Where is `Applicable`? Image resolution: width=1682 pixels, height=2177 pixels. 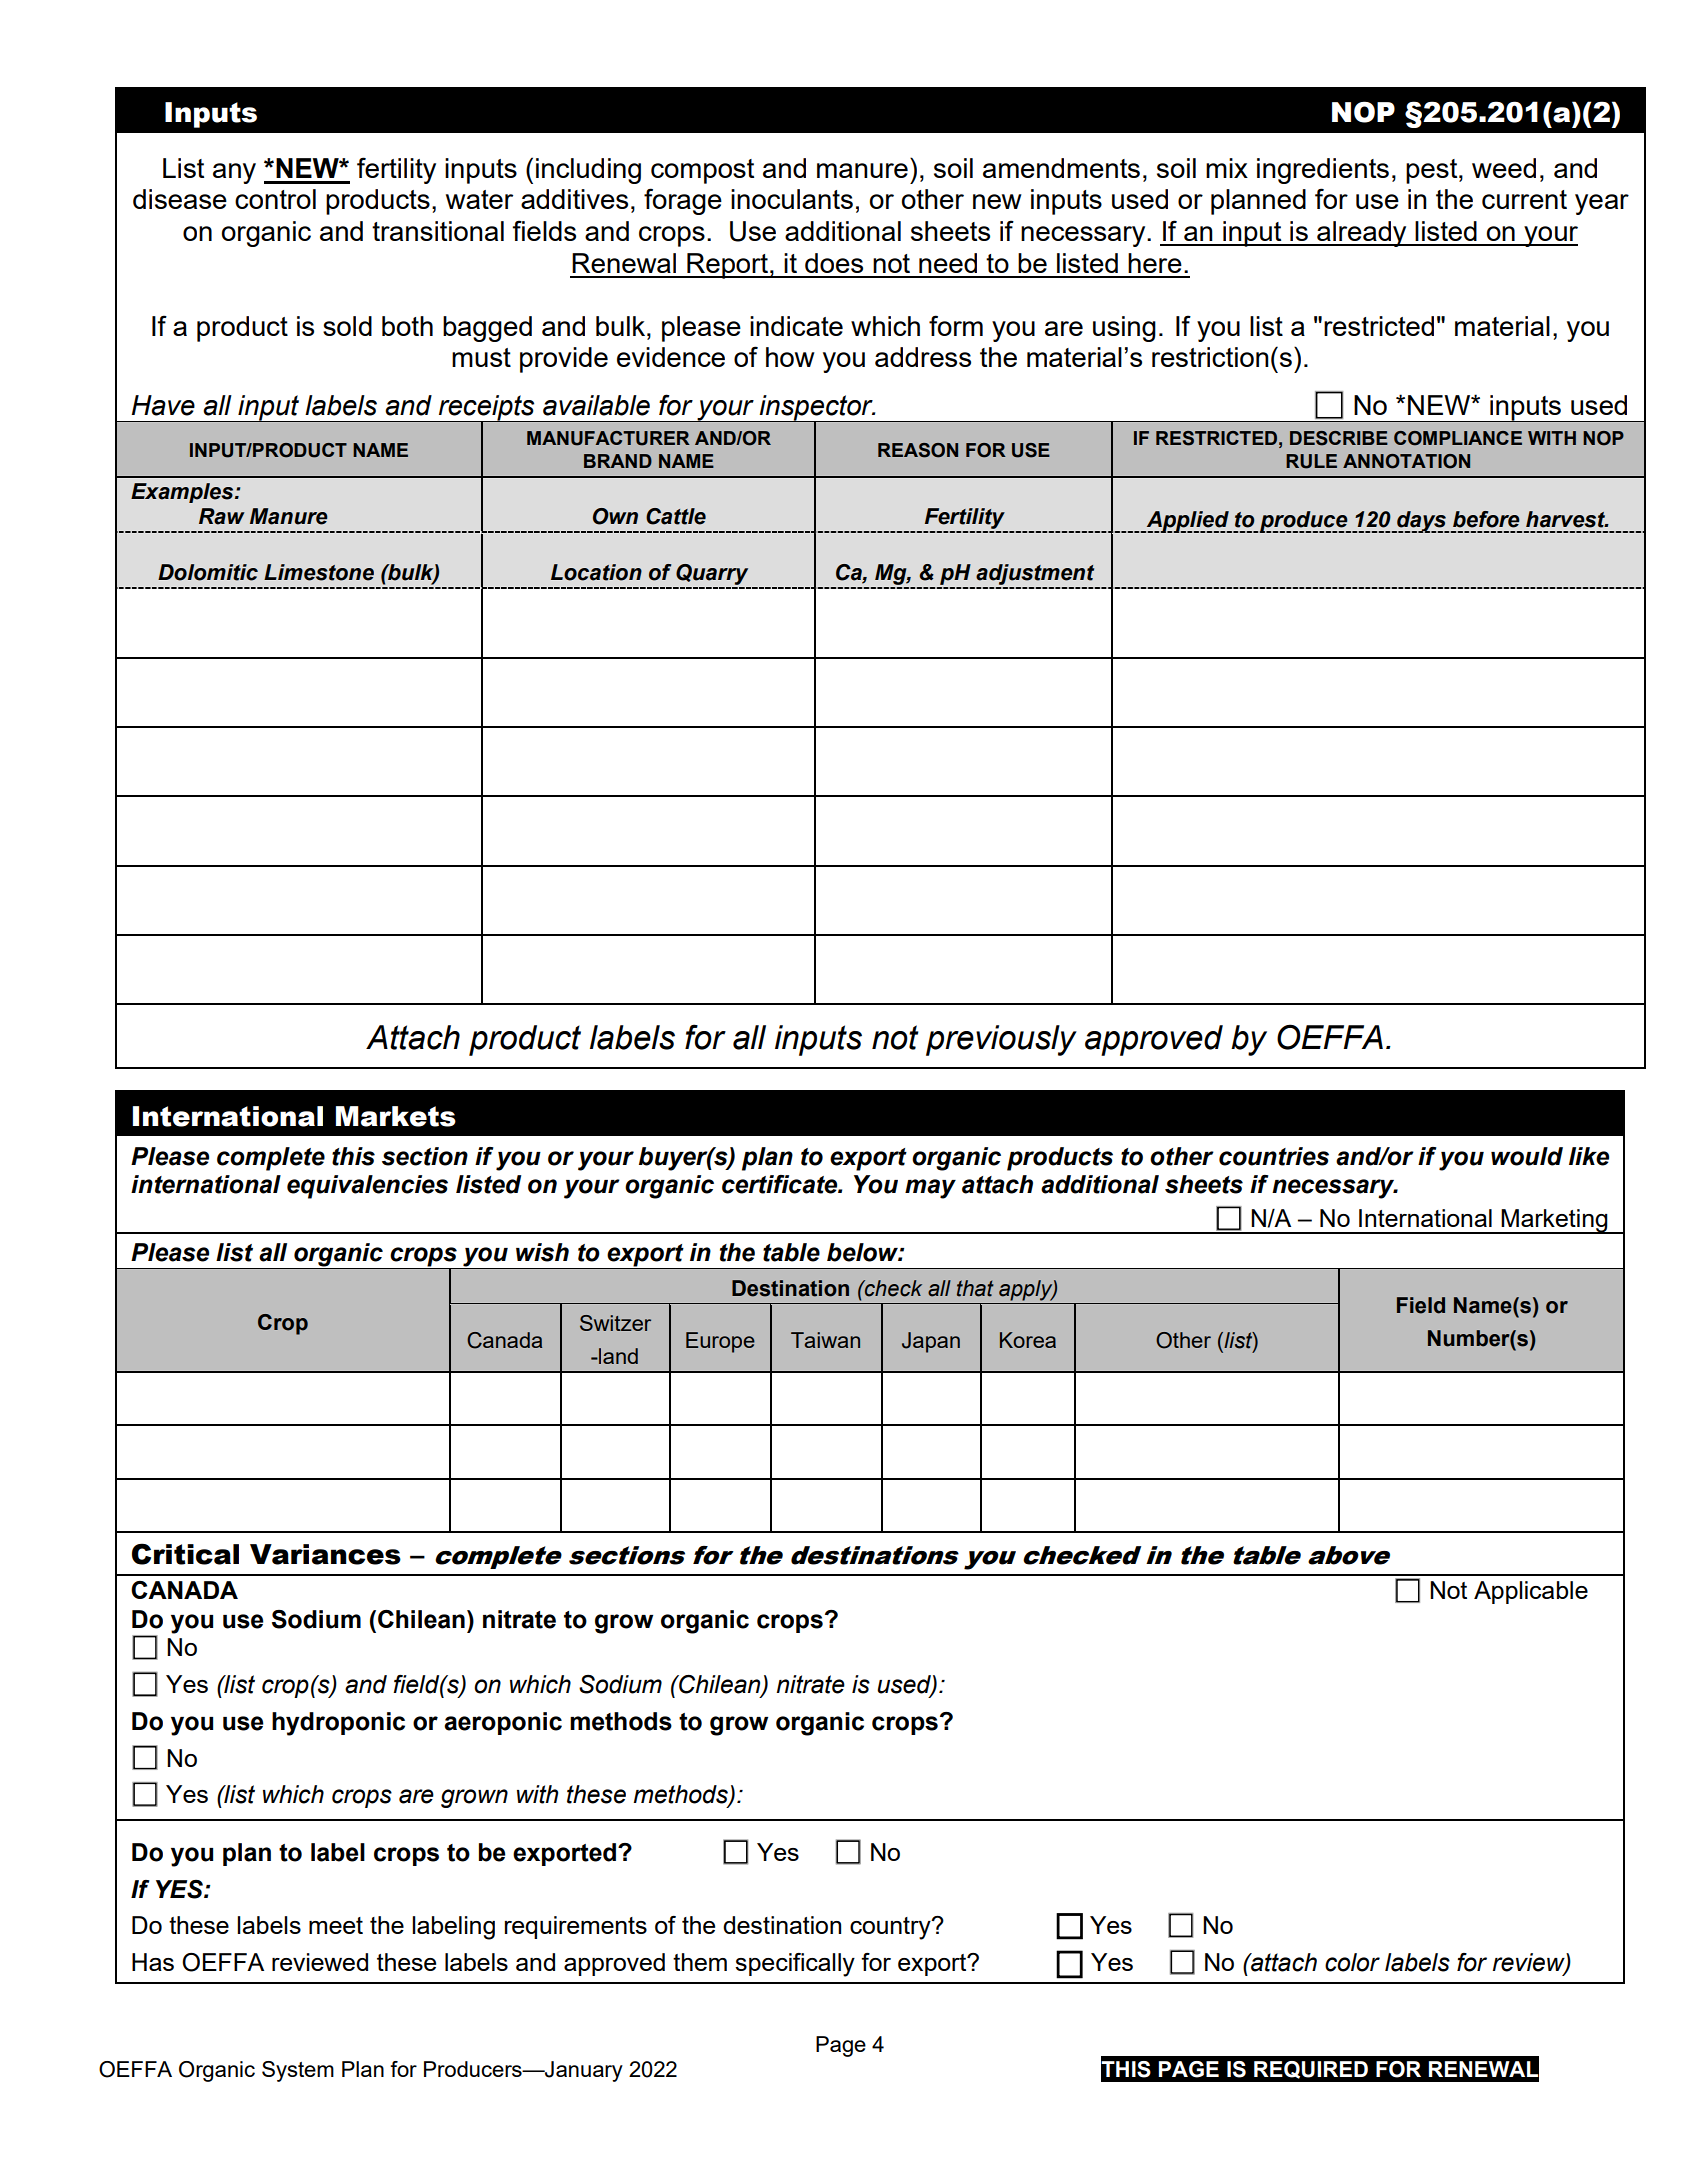
Applicable is located at coordinates (1531, 1592).
